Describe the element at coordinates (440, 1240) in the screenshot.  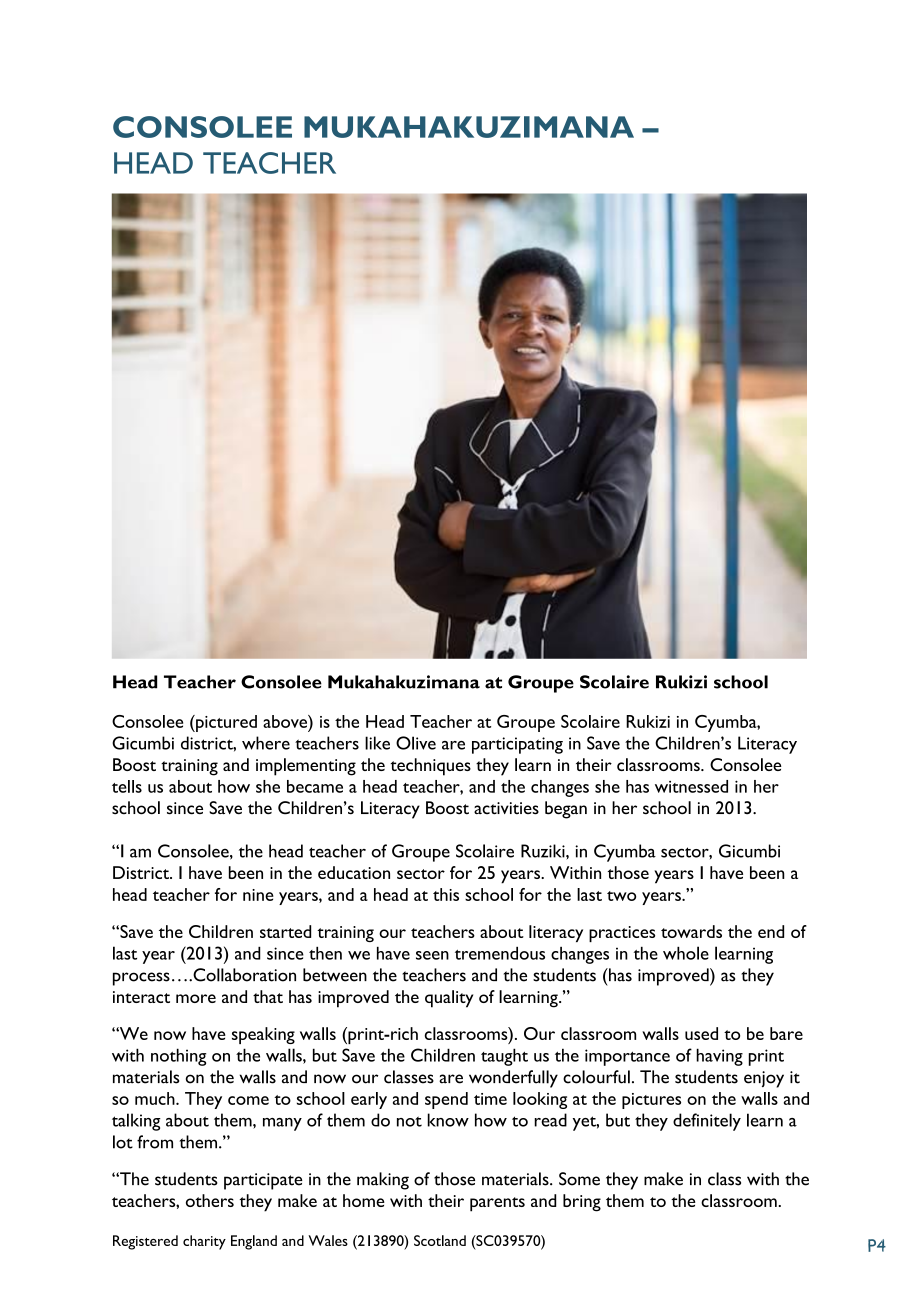
I see `Scotland` at that location.
